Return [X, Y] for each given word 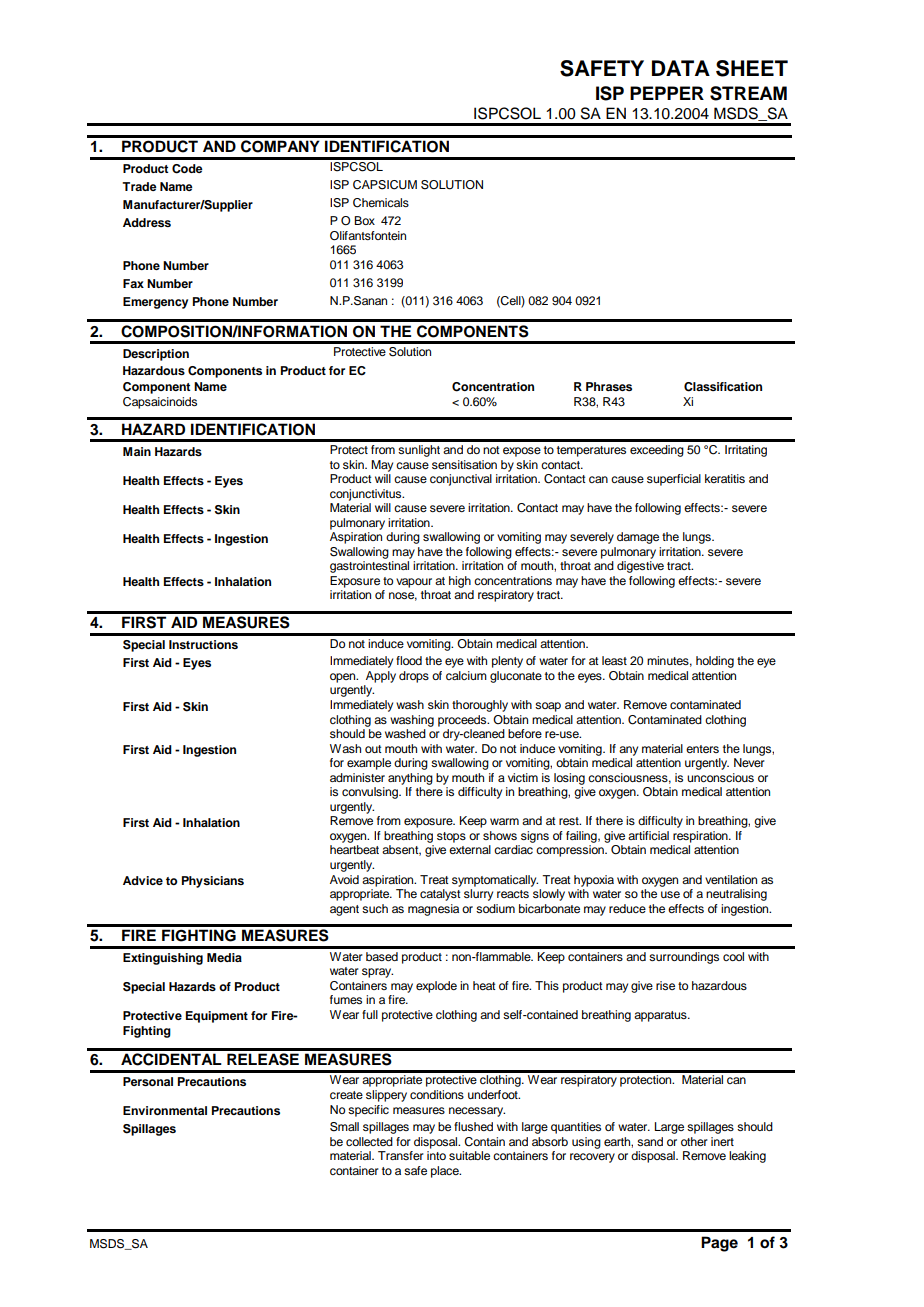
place [446, 1172]
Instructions [203, 644]
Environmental [165, 1110]
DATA [681, 68]
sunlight [419, 451]
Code [187, 169]
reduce [627, 908]
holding [715, 662]
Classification [723, 387]
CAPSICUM [385, 185]
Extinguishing [163, 959]
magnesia [433, 910]
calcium [466, 675]
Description [156, 355]
